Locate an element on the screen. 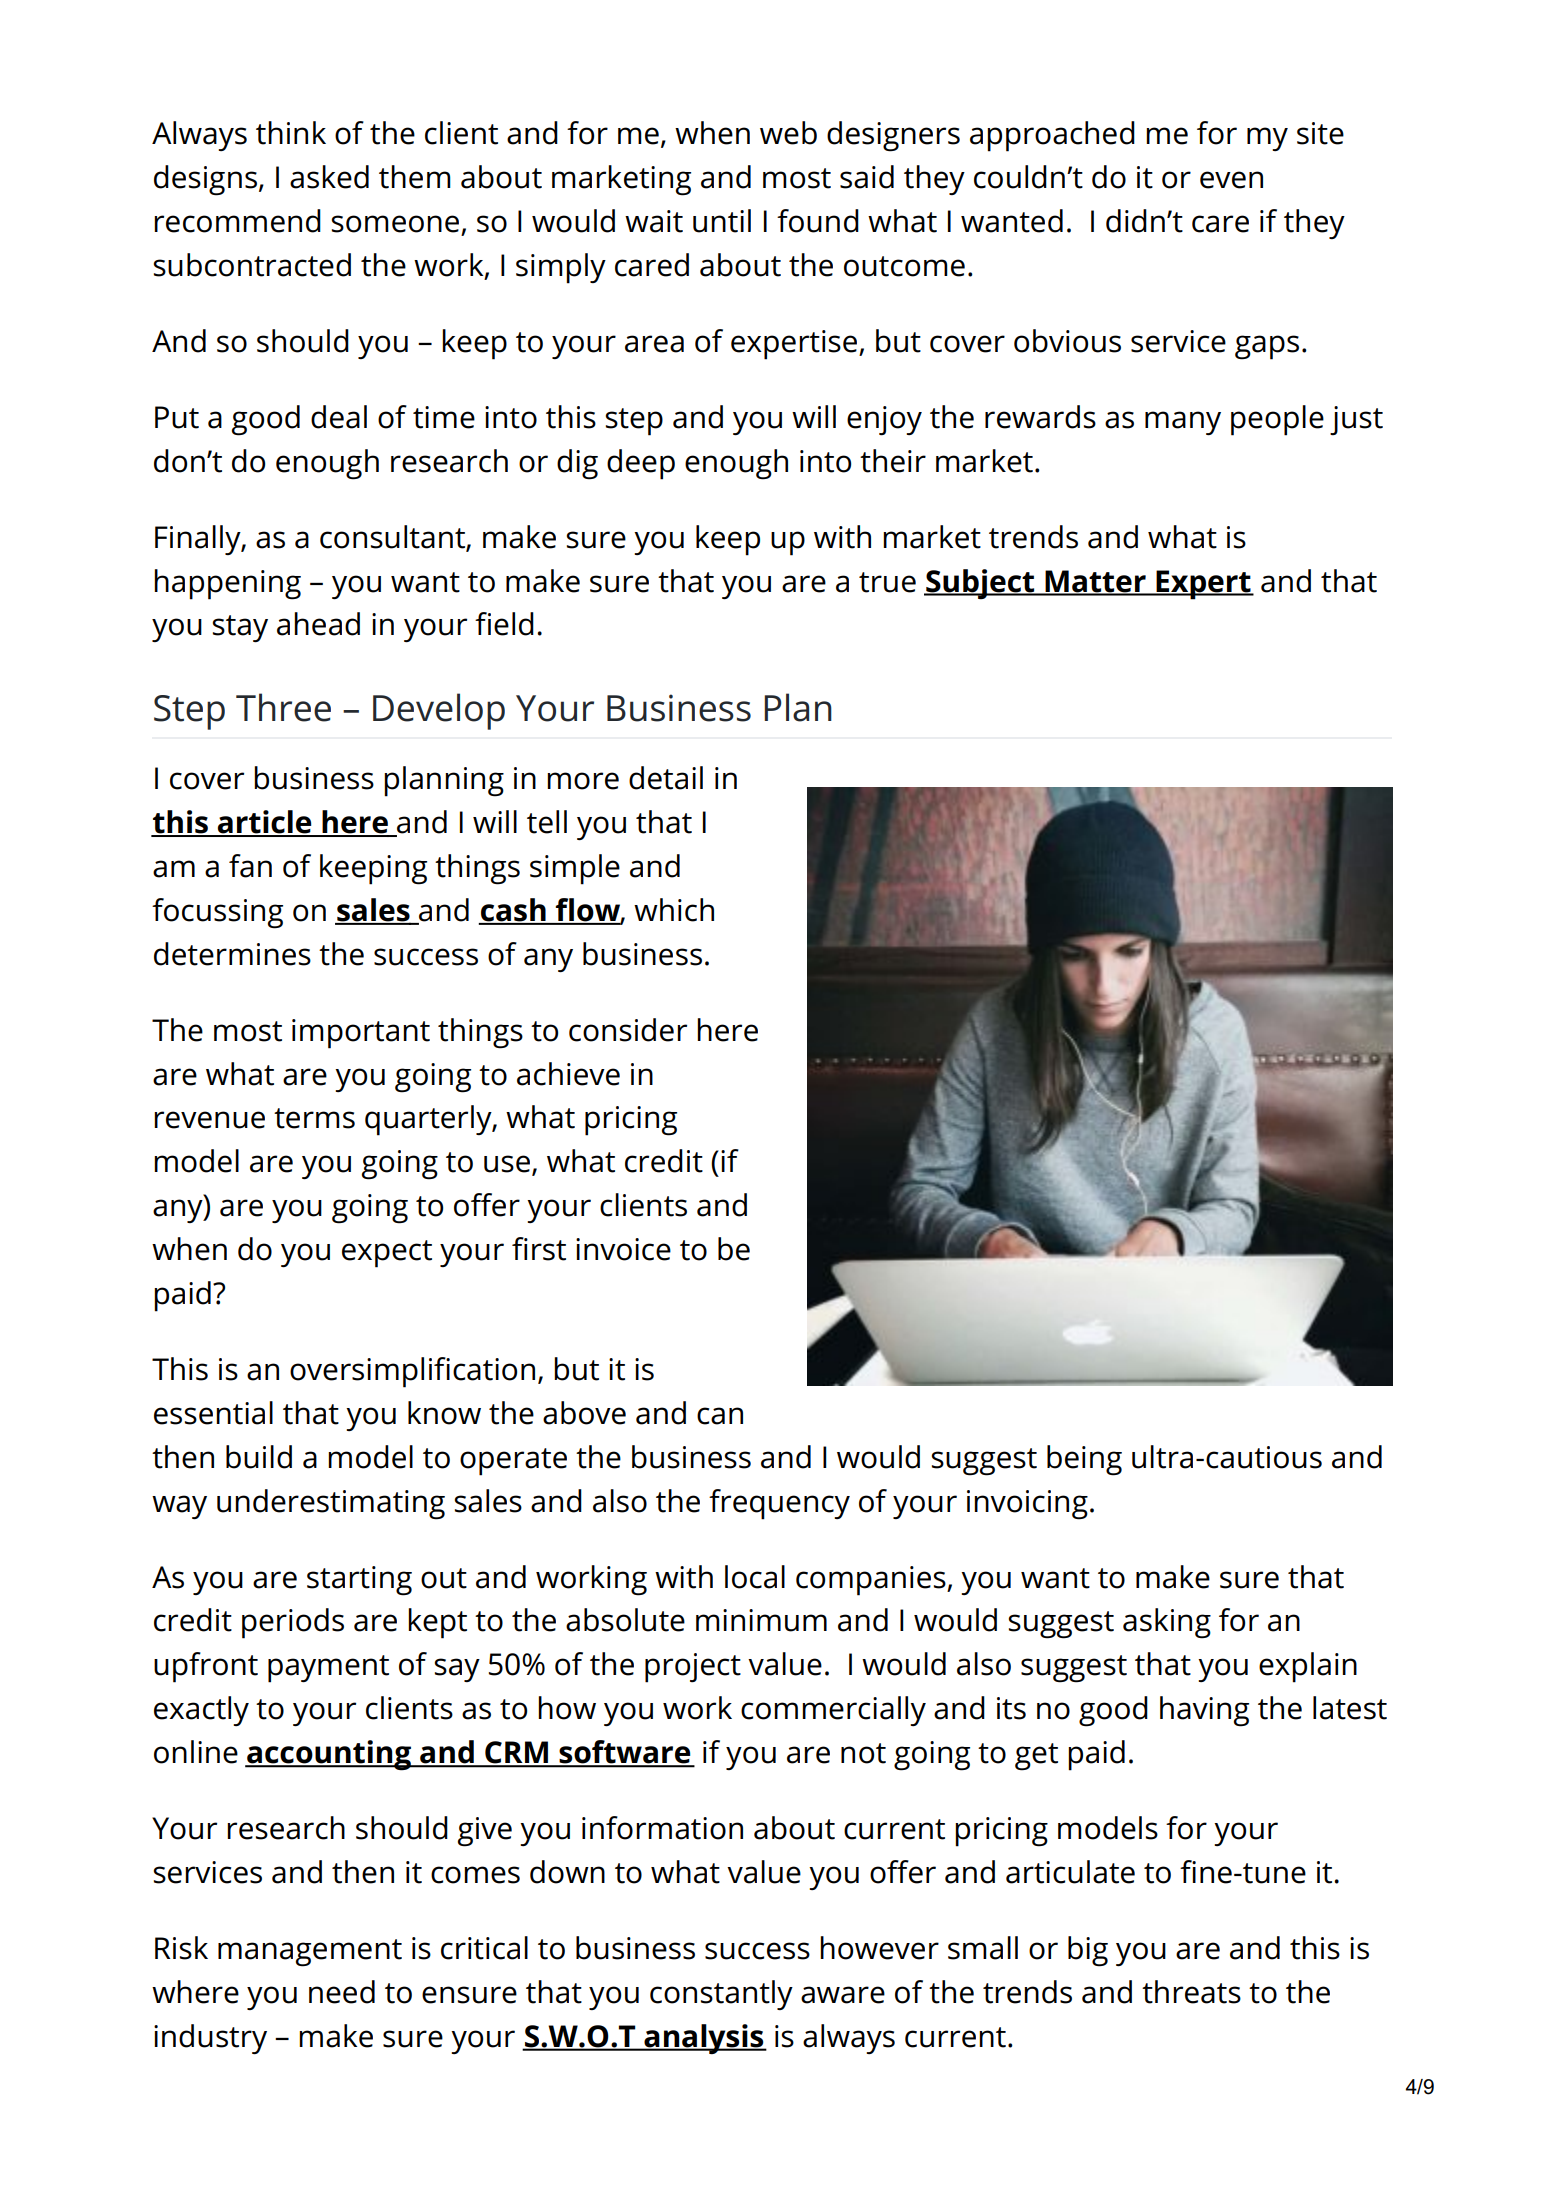 The width and height of the screenshot is (1545, 2186). invoice is located at coordinates (623, 1249).
